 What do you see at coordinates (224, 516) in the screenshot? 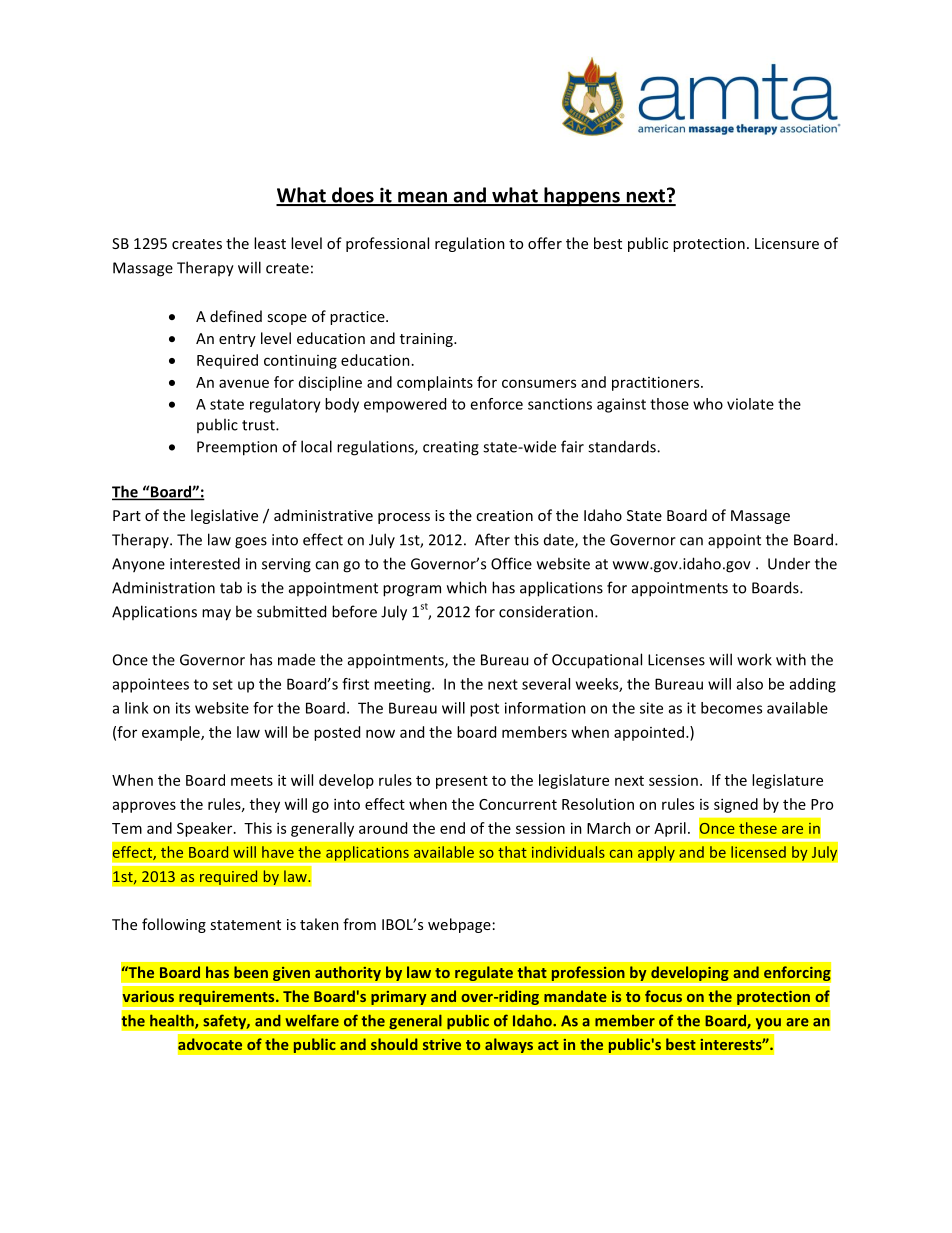
I see `legislative` at bounding box center [224, 516].
